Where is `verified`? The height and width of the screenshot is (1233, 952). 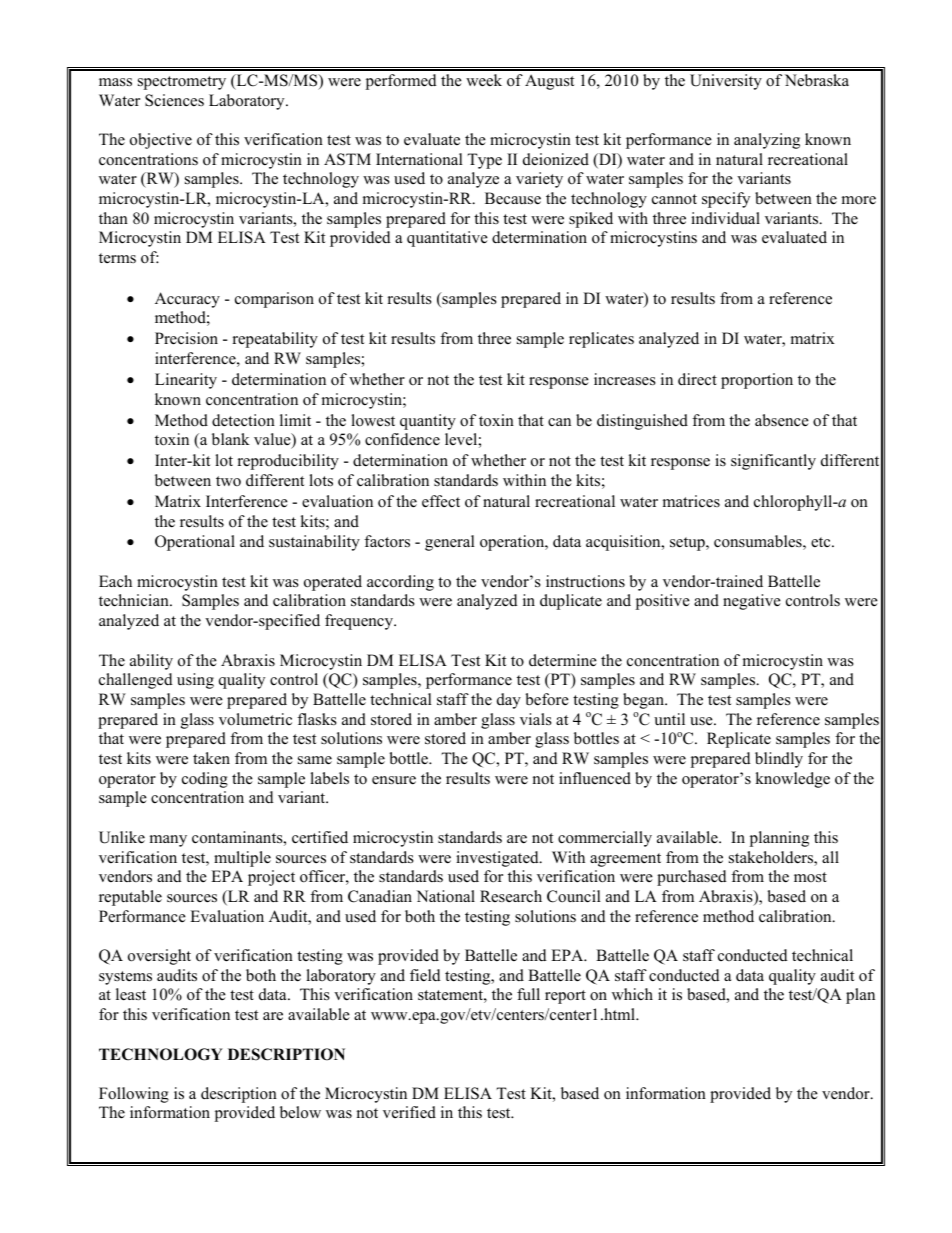
verified is located at coordinates (409, 1112).
